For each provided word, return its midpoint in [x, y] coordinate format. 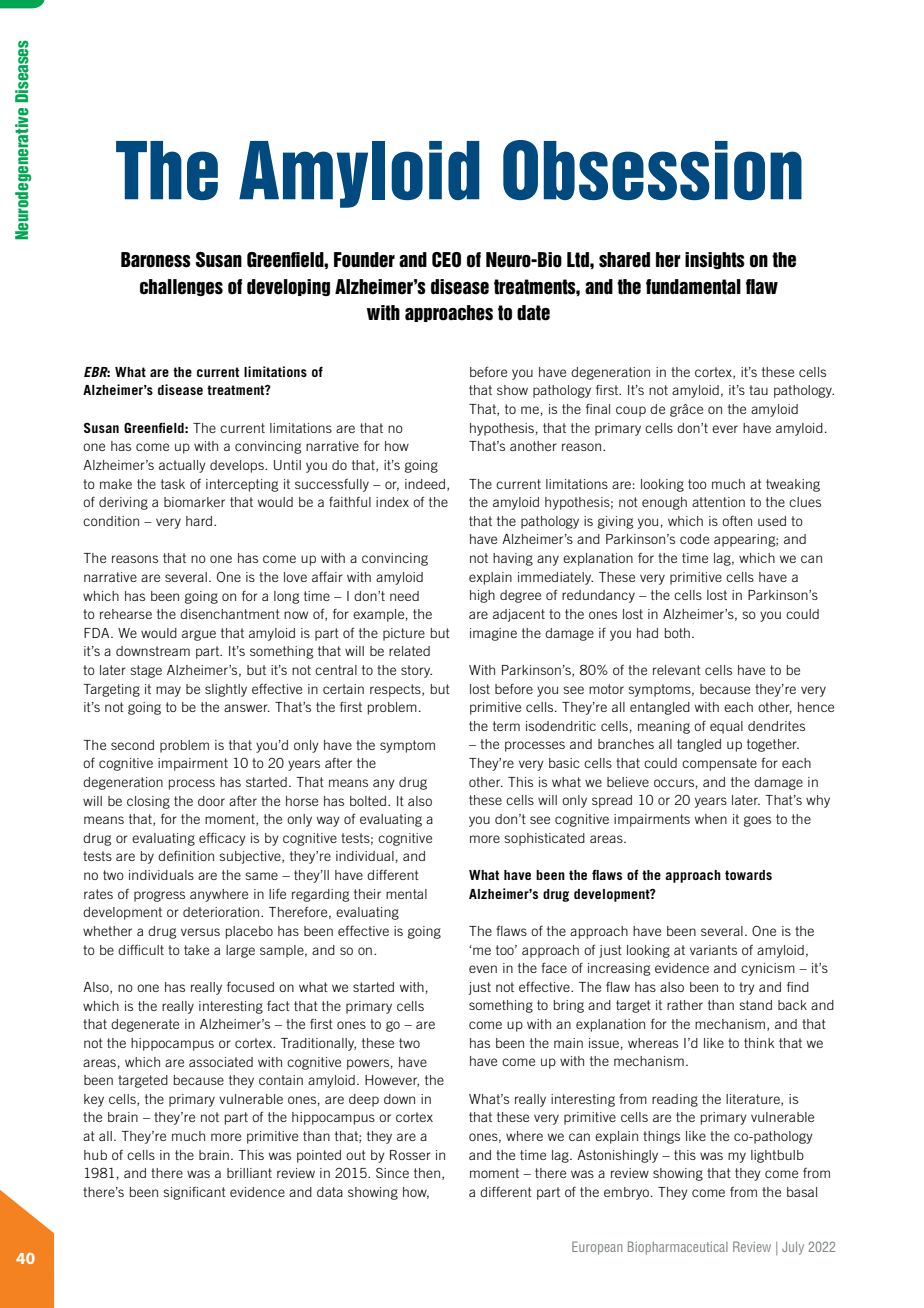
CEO [446, 260]
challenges [181, 287]
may [168, 691]
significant [194, 1193]
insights [715, 260]
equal [726, 727]
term [506, 726]
